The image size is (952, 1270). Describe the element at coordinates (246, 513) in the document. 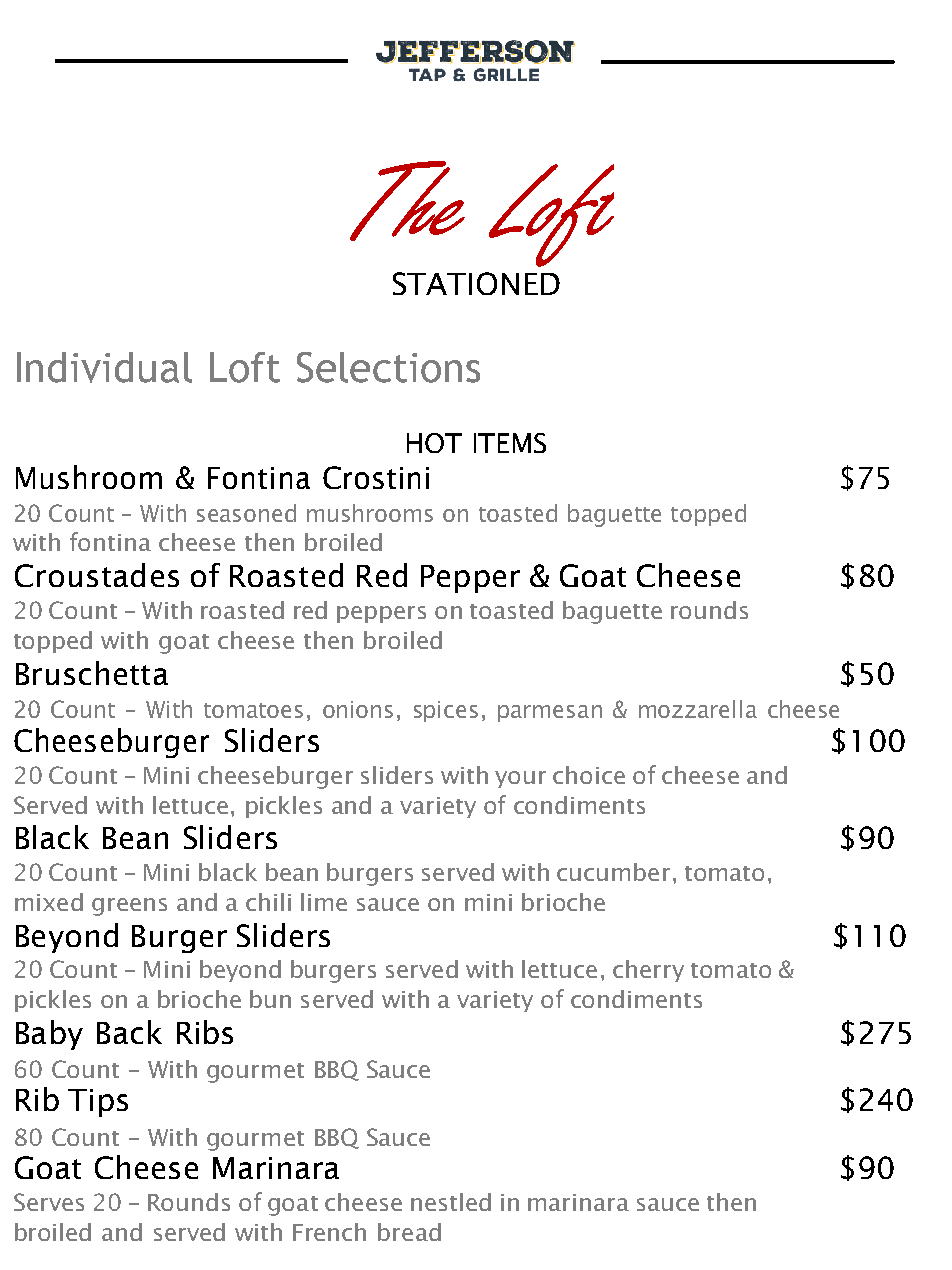

I see `seasoned` at that location.
